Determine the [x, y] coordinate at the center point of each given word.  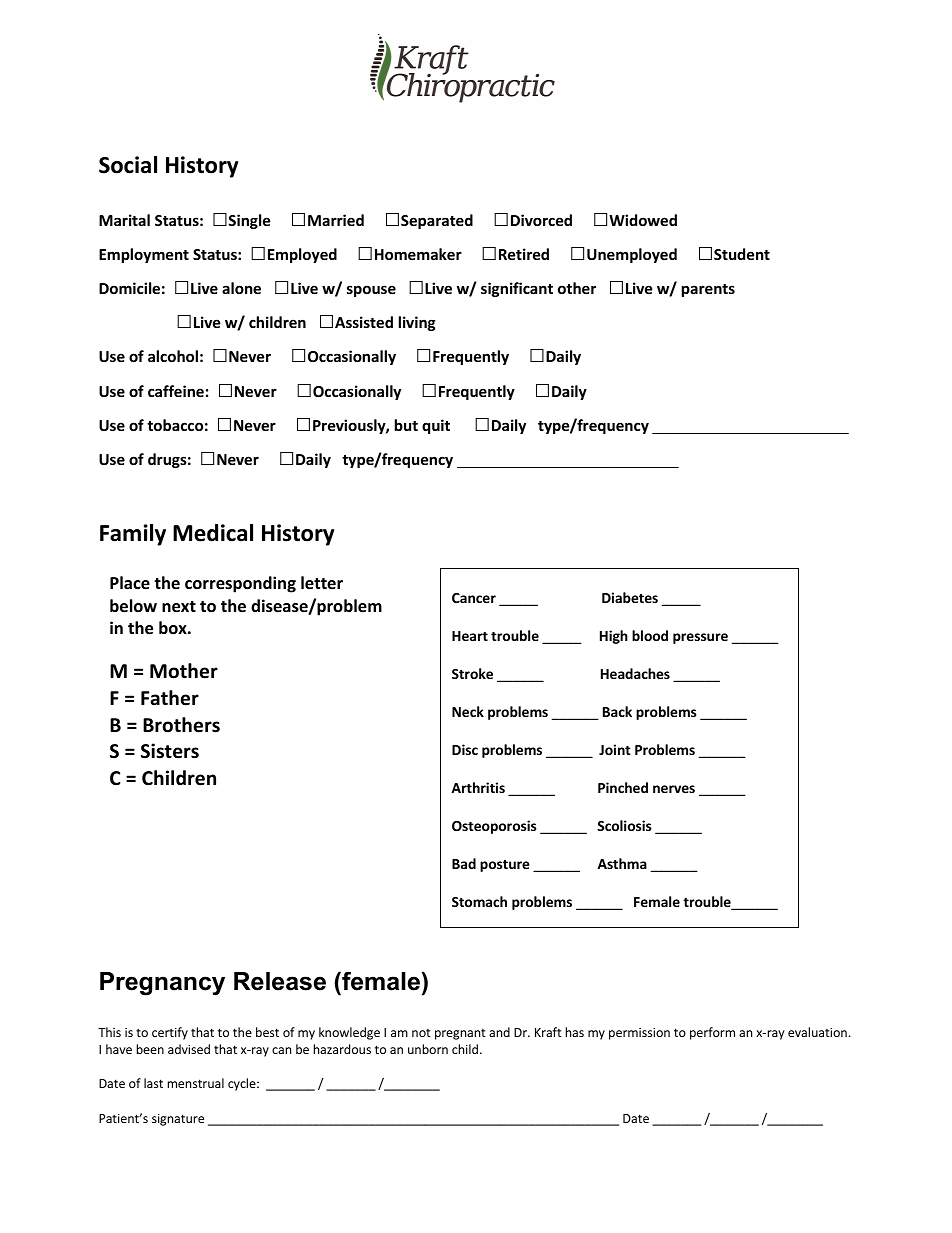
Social [128, 165]
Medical [213, 533]
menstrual [196, 1083]
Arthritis [478, 787]
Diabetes [630, 597]
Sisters [170, 751]
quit [436, 426]
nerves [674, 789]
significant [517, 289]
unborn [428, 1049]
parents [708, 290]
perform [712, 1033]
